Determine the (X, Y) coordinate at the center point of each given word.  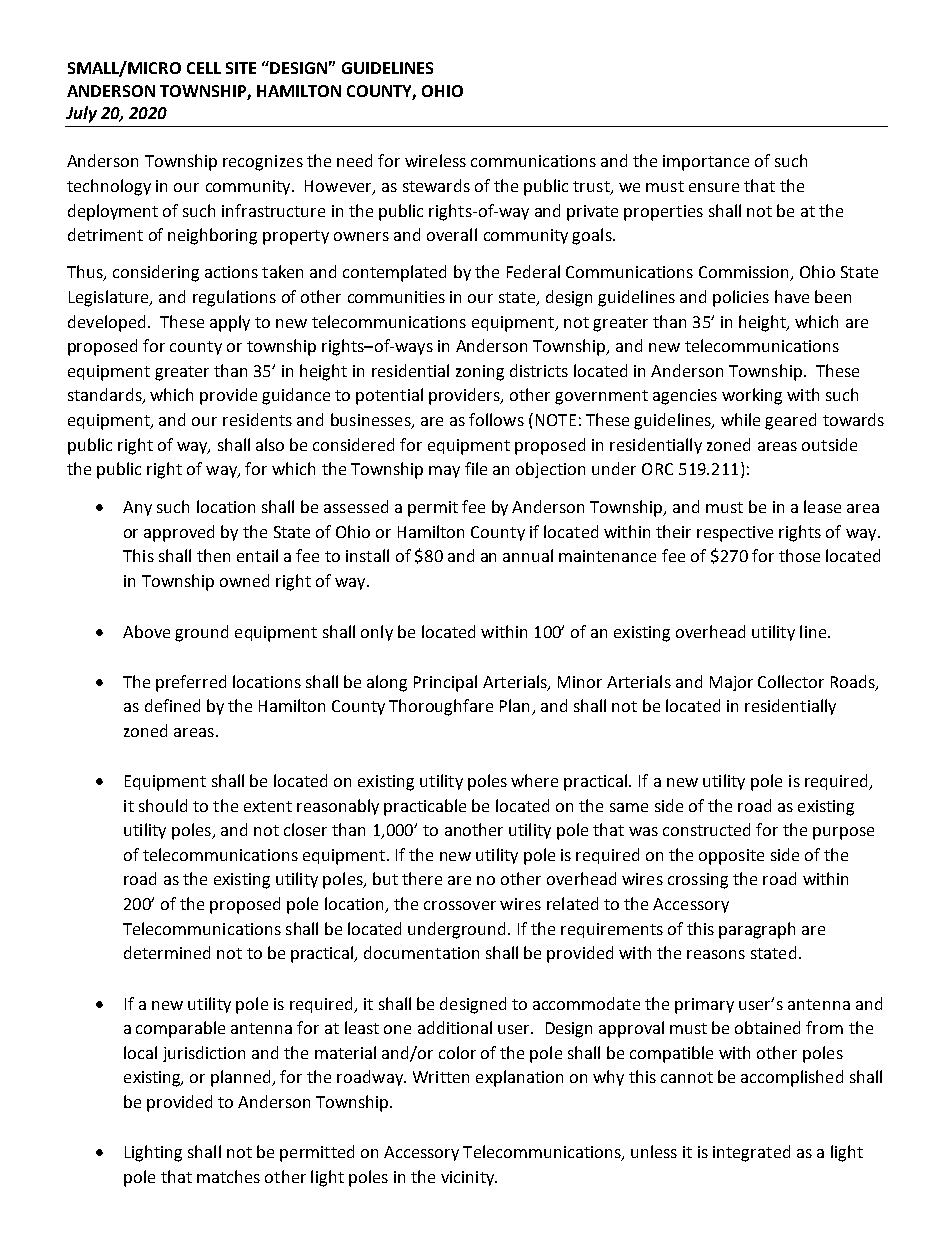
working (752, 396)
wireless (435, 160)
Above (146, 631)
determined (167, 952)
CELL (204, 68)
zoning (480, 373)
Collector (791, 681)
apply (230, 323)
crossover (460, 905)
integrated (751, 1153)
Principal (445, 683)
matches (228, 1176)
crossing (698, 881)
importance (706, 163)
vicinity (469, 1178)
